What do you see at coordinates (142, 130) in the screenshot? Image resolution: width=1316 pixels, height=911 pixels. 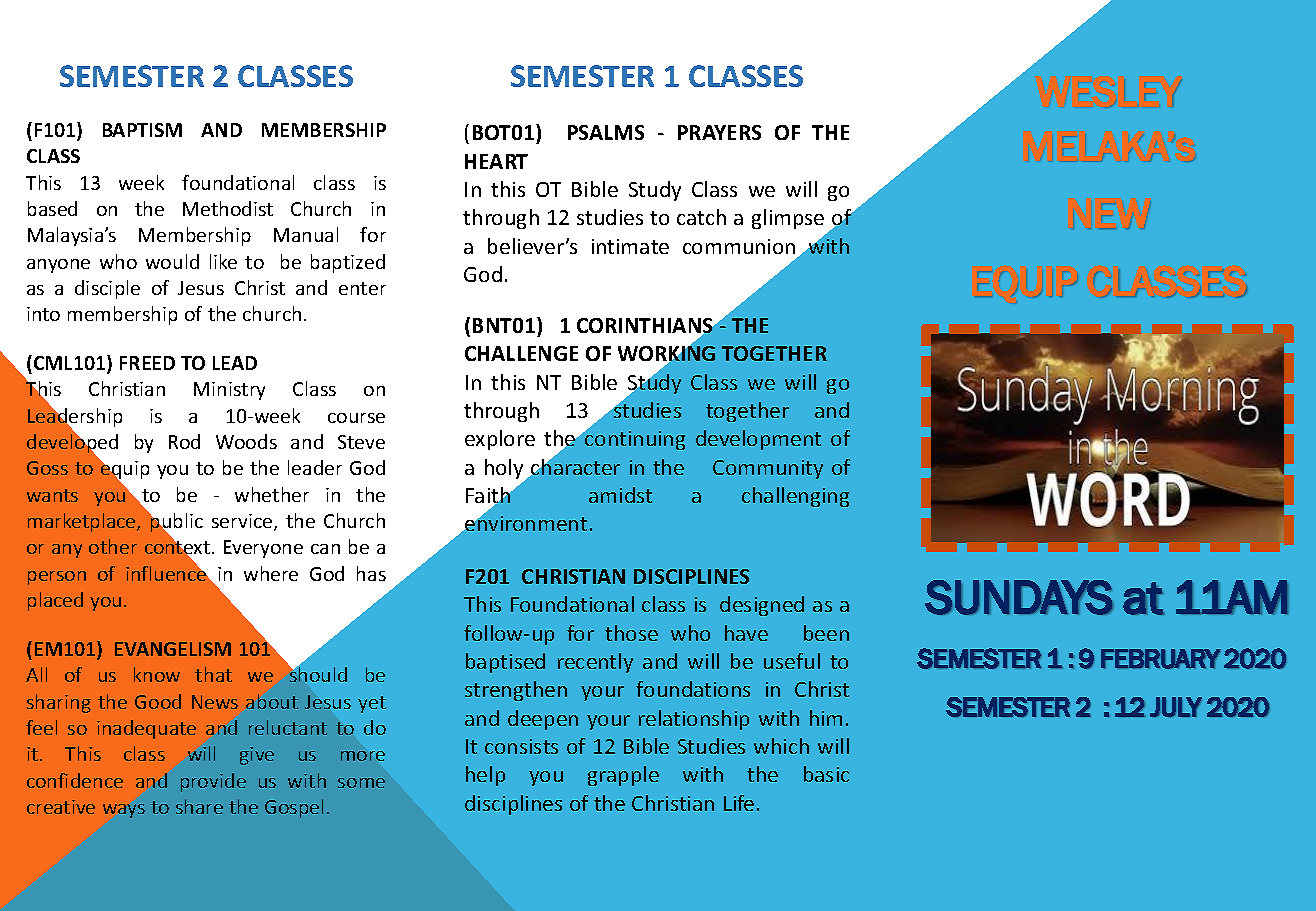 I see `BAPTISM` at bounding box center [142, 130].
